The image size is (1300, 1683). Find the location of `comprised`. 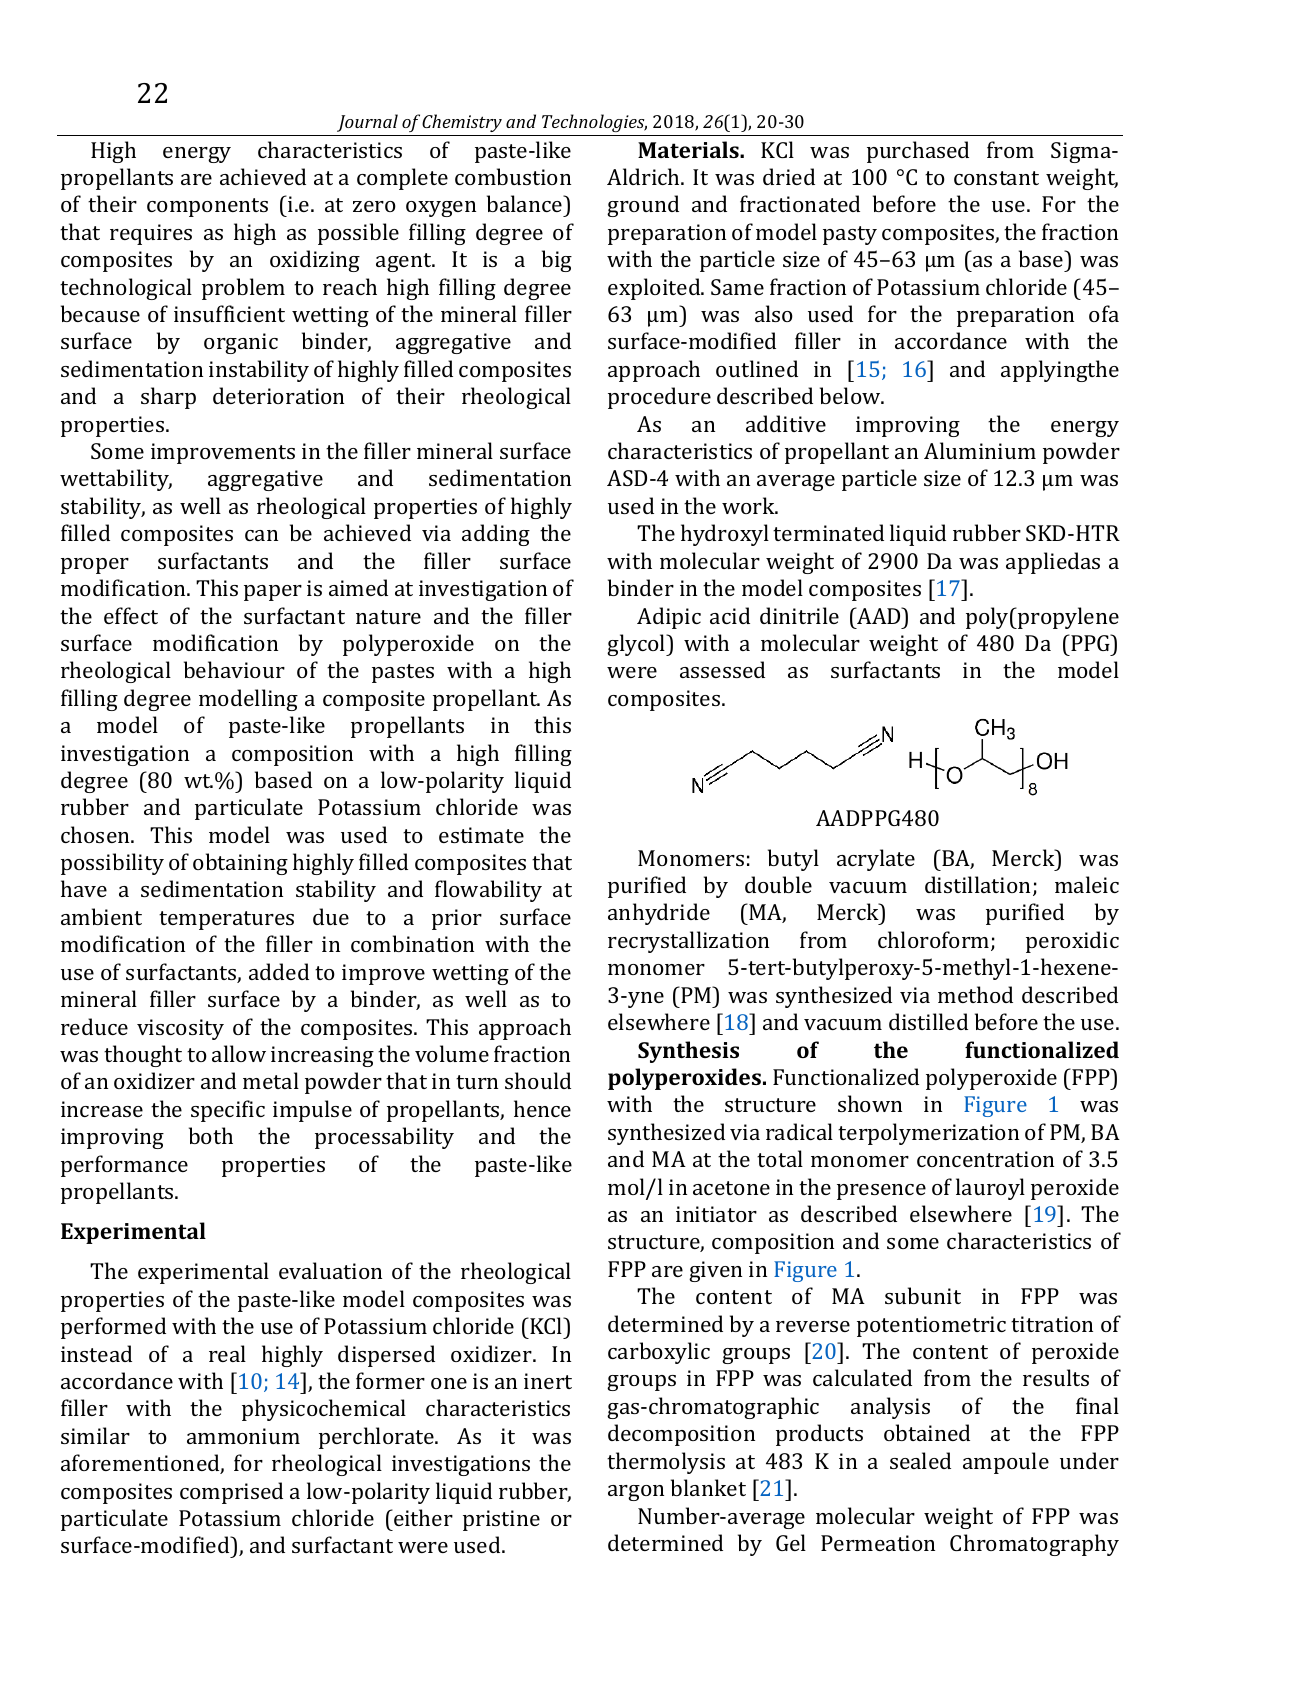

comprised is located at coordinates (231, 1493).
